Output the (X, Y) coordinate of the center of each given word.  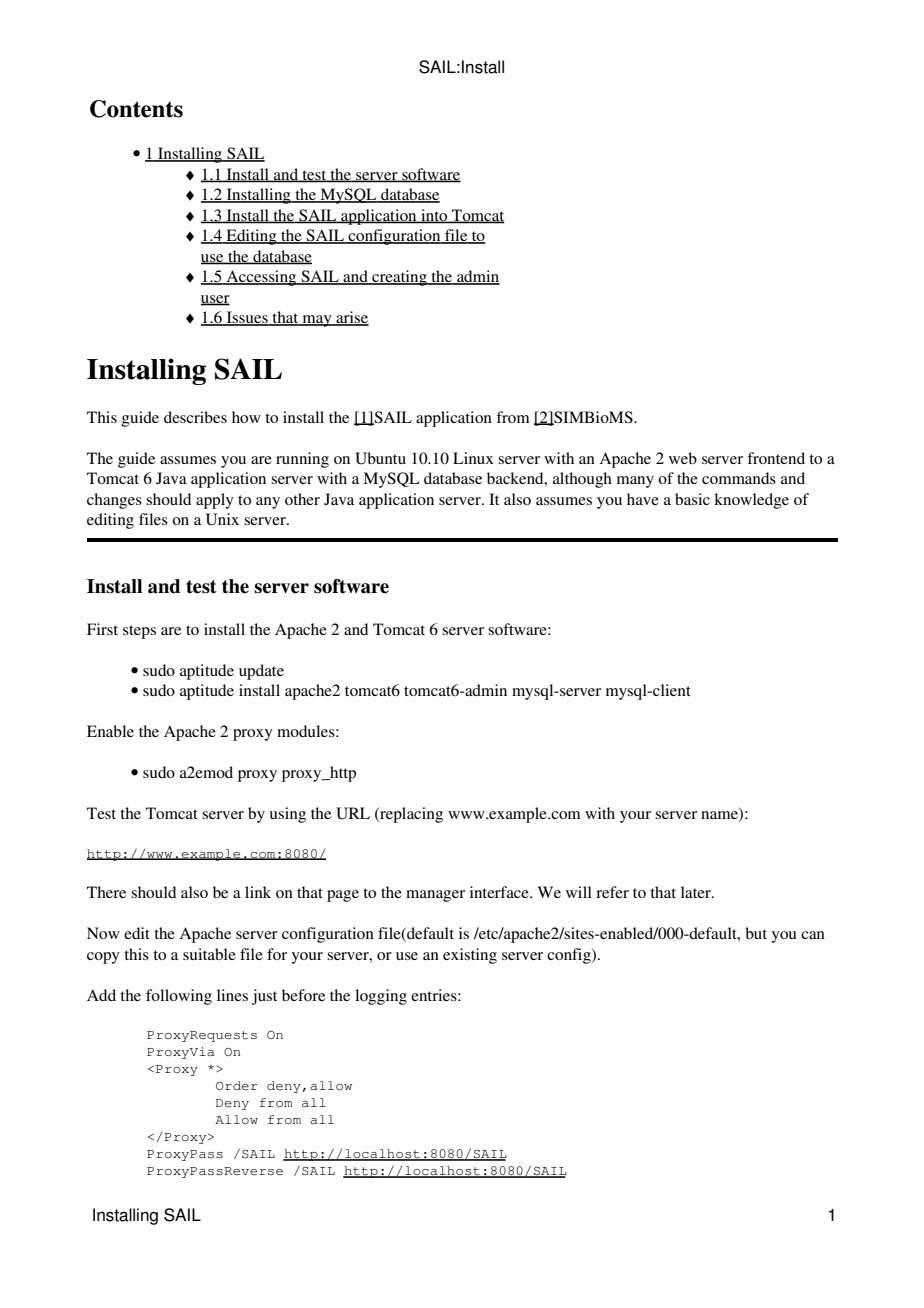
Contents (136, 109)
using (288, 815)
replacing (410, 815)
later (697, 892)
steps (139, 632)
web (683, 458)
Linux (473, 458)
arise (351, 318)
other (302, 499)
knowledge (751, 501)
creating (399, 278)
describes (195, 417)
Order (237, 1086)
